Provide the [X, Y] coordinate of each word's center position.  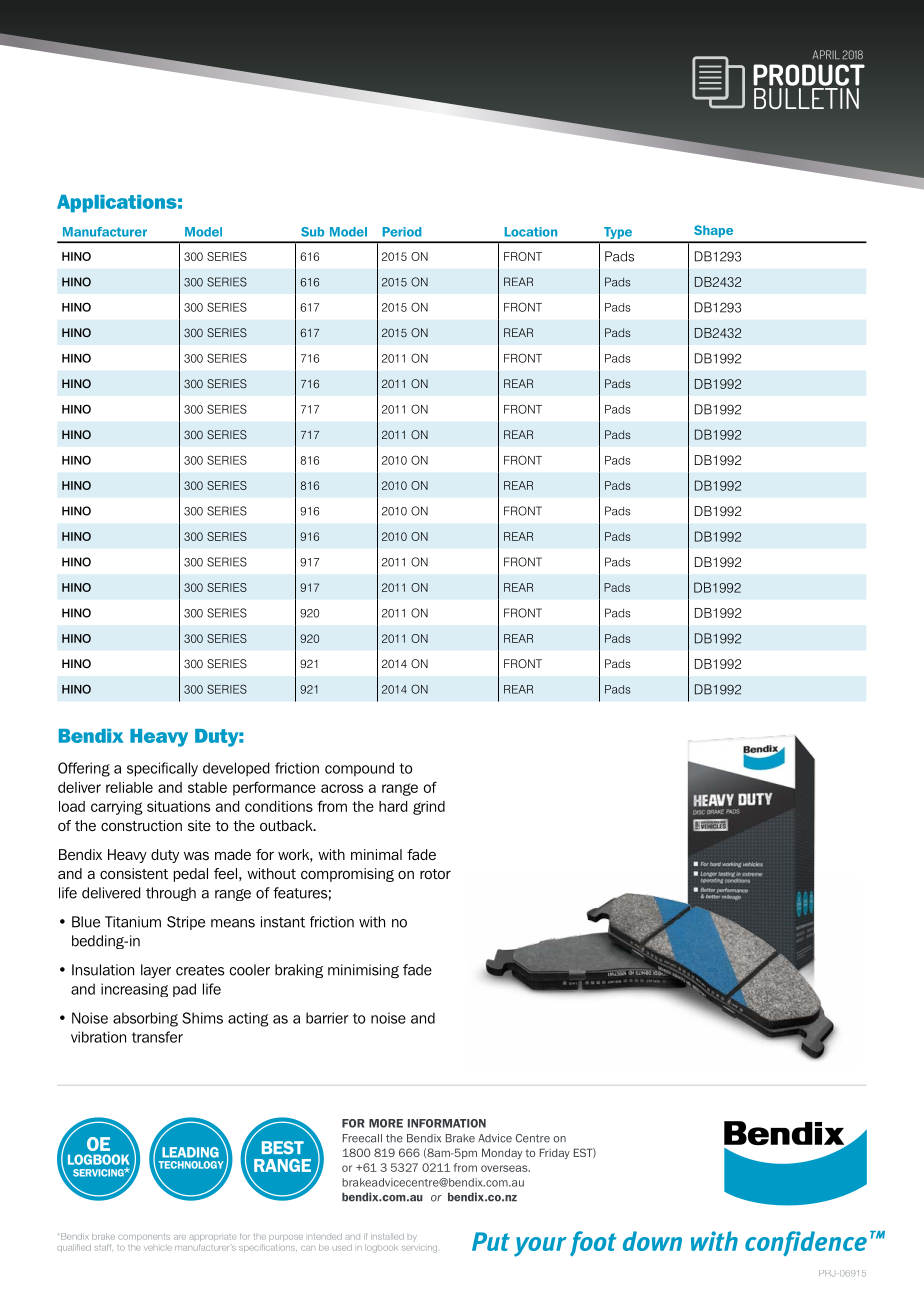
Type [618, 234]
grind [429, 808]
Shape [713, 231]
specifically [162, 769]
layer [156, 971]
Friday [555, 1153]
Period [402, 232]
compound [359, 769]
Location [531, 232]
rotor [435, 874]
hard [393, 806]
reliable [129, 787]
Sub [312, 232]
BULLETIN [806, 98]
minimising [363, 971]
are [180, 1237]
